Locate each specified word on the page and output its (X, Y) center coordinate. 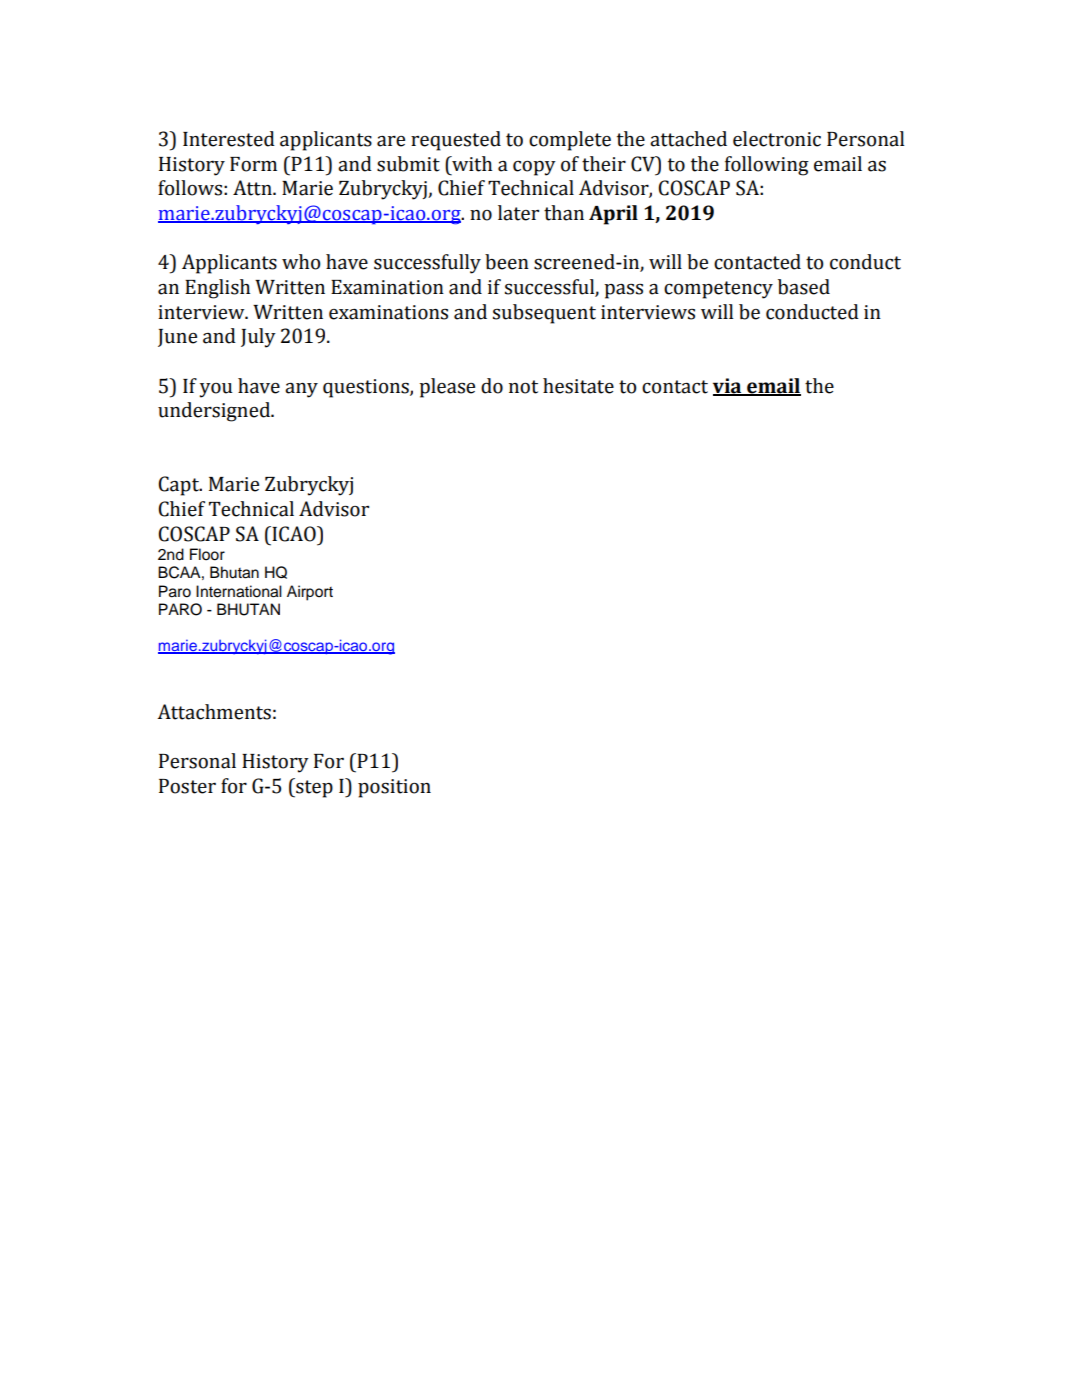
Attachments (214, 712)
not (523, 387)
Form (253, 164)
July (258, 338)
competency (718, 290)
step (313, 788)
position (394, 788)
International (239, 591)
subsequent (544, 314)
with (471, 164)
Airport (310, 593)
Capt (179, 486)
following (767, 166)
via (728, 386)
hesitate (578, 386)
